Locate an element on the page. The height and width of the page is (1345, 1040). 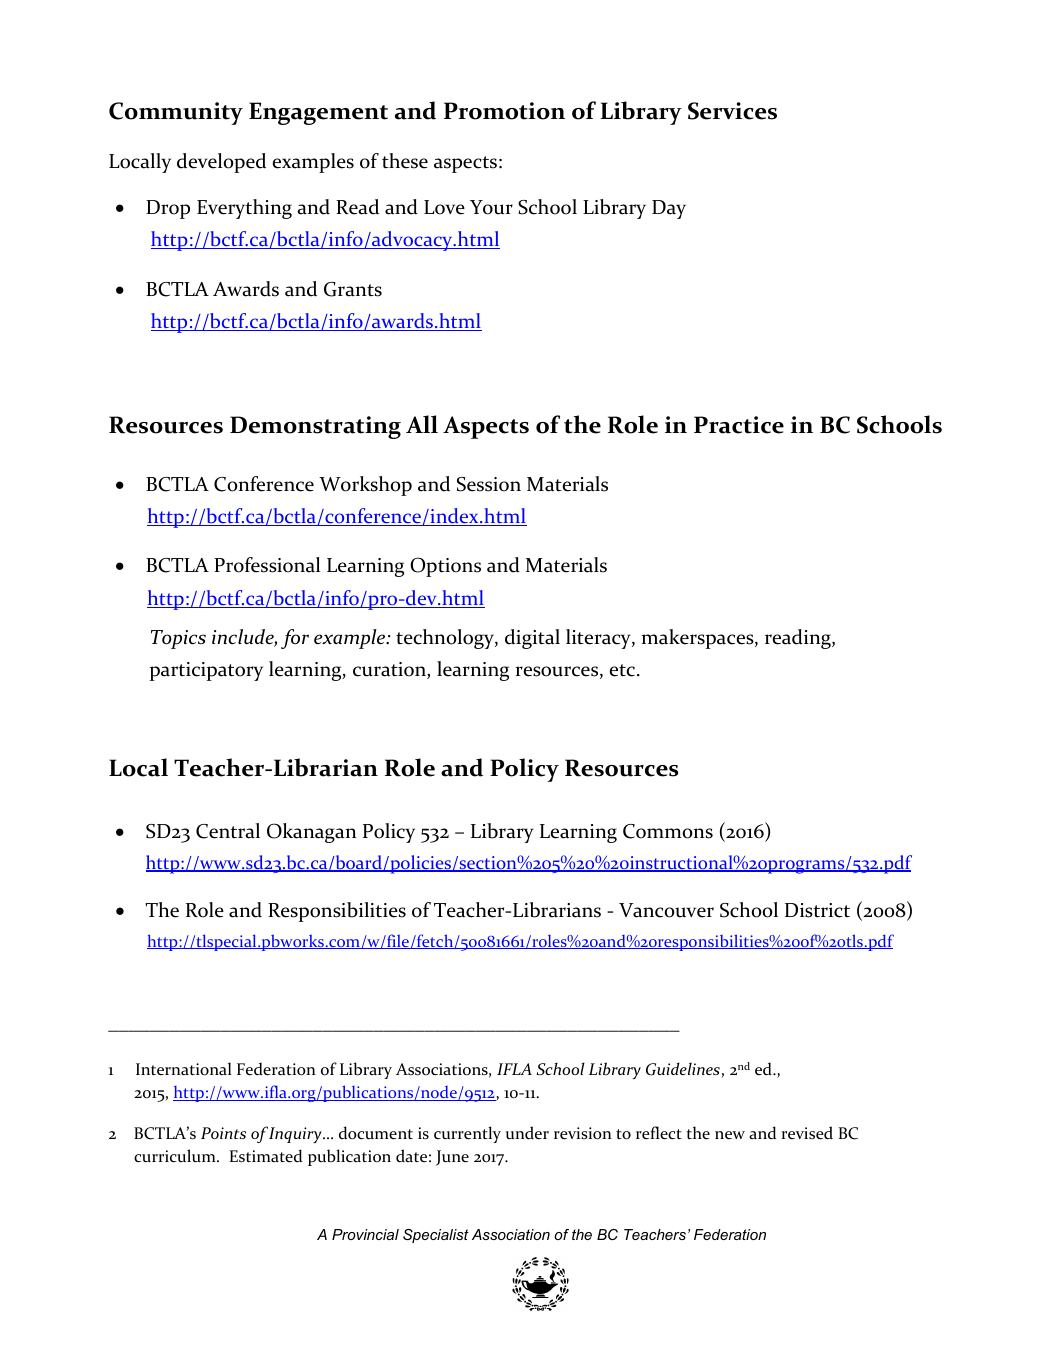
Estimated is located at coordinates (266, 1156).
